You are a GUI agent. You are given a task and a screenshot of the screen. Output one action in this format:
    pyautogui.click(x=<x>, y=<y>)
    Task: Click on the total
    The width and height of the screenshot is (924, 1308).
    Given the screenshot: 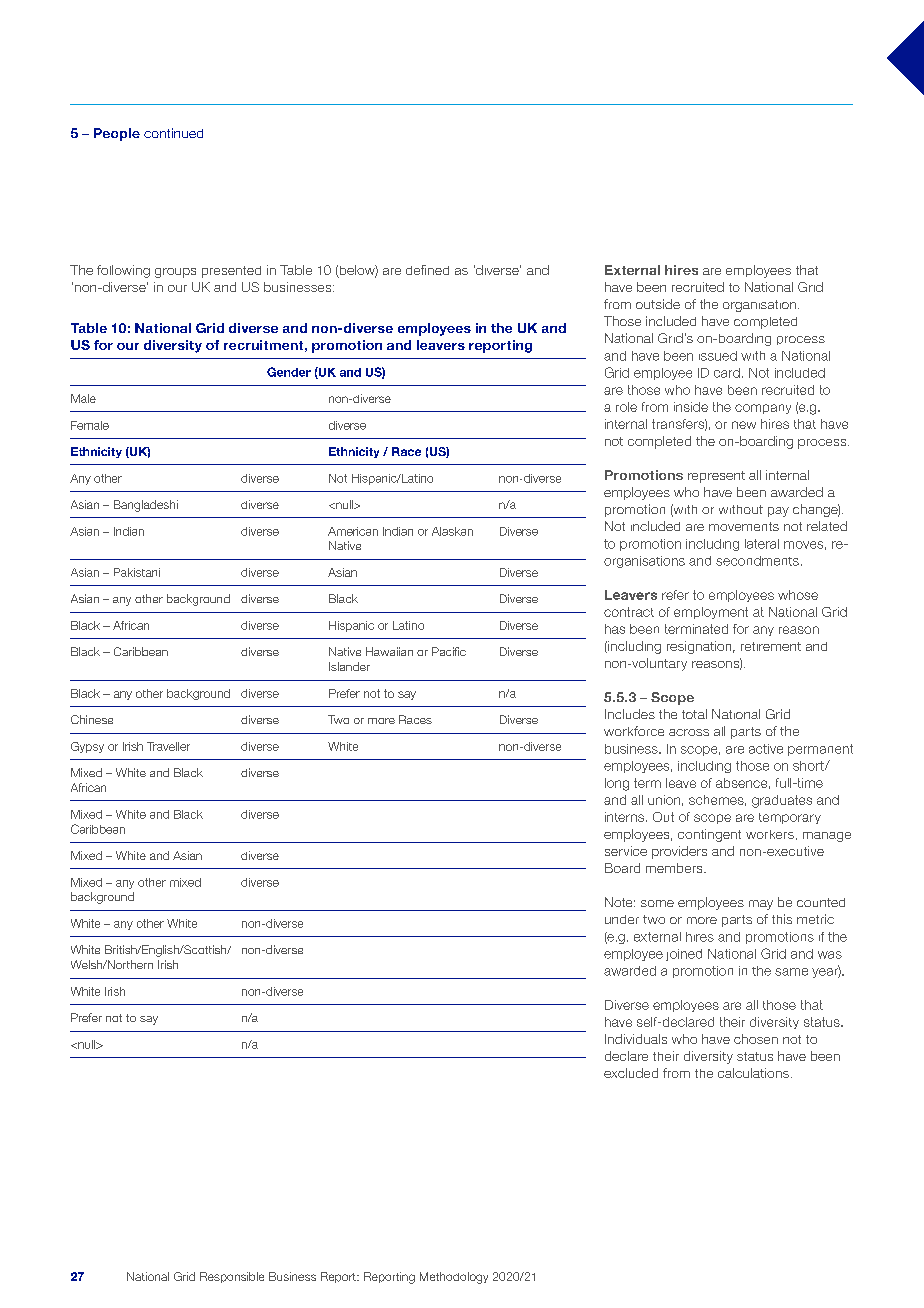 What is the action you would take?
    pyautogui.click(x=694, y=714)
